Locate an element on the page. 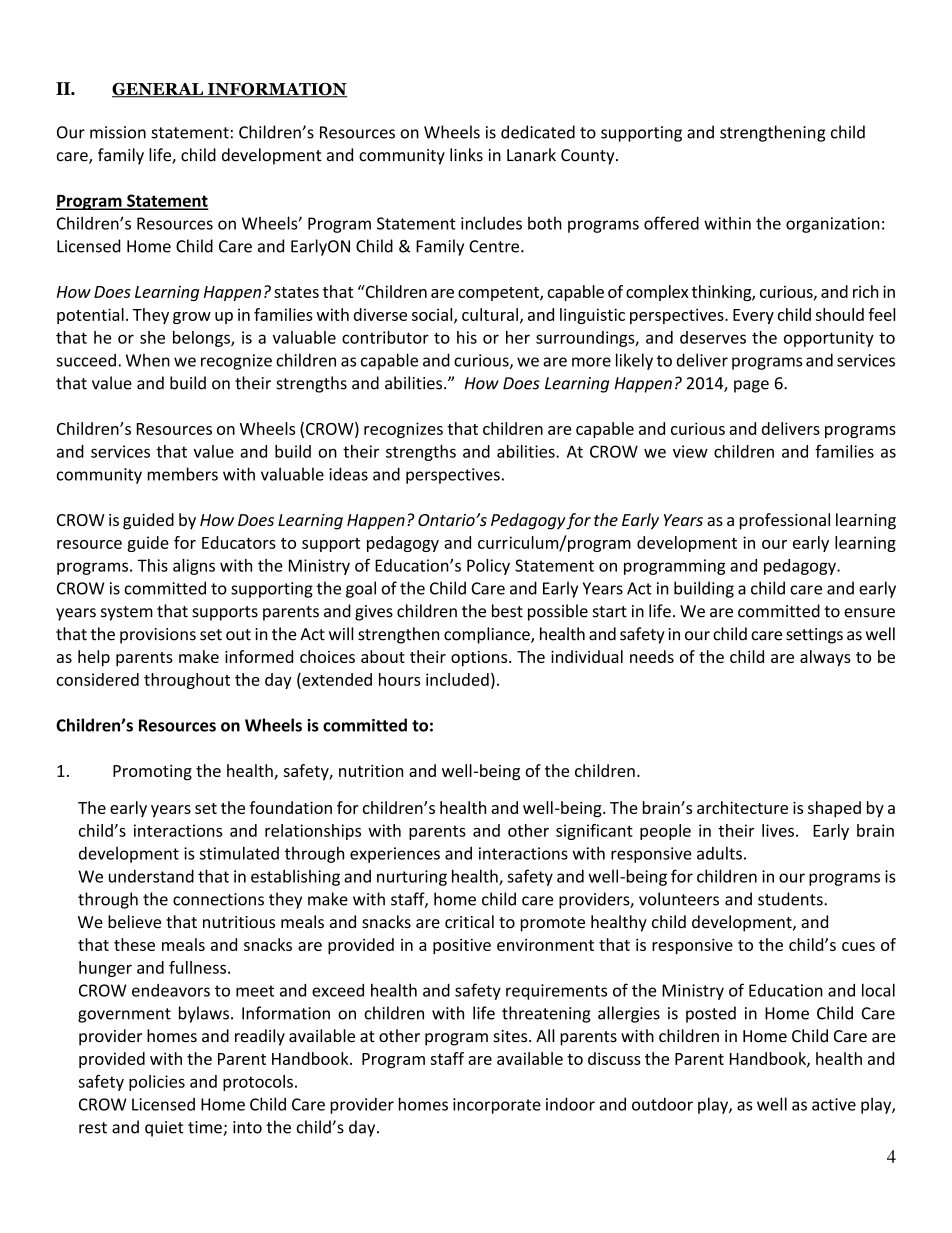 The width and height of the document is (952, 1233). When is located at coordinates (148, 360).
